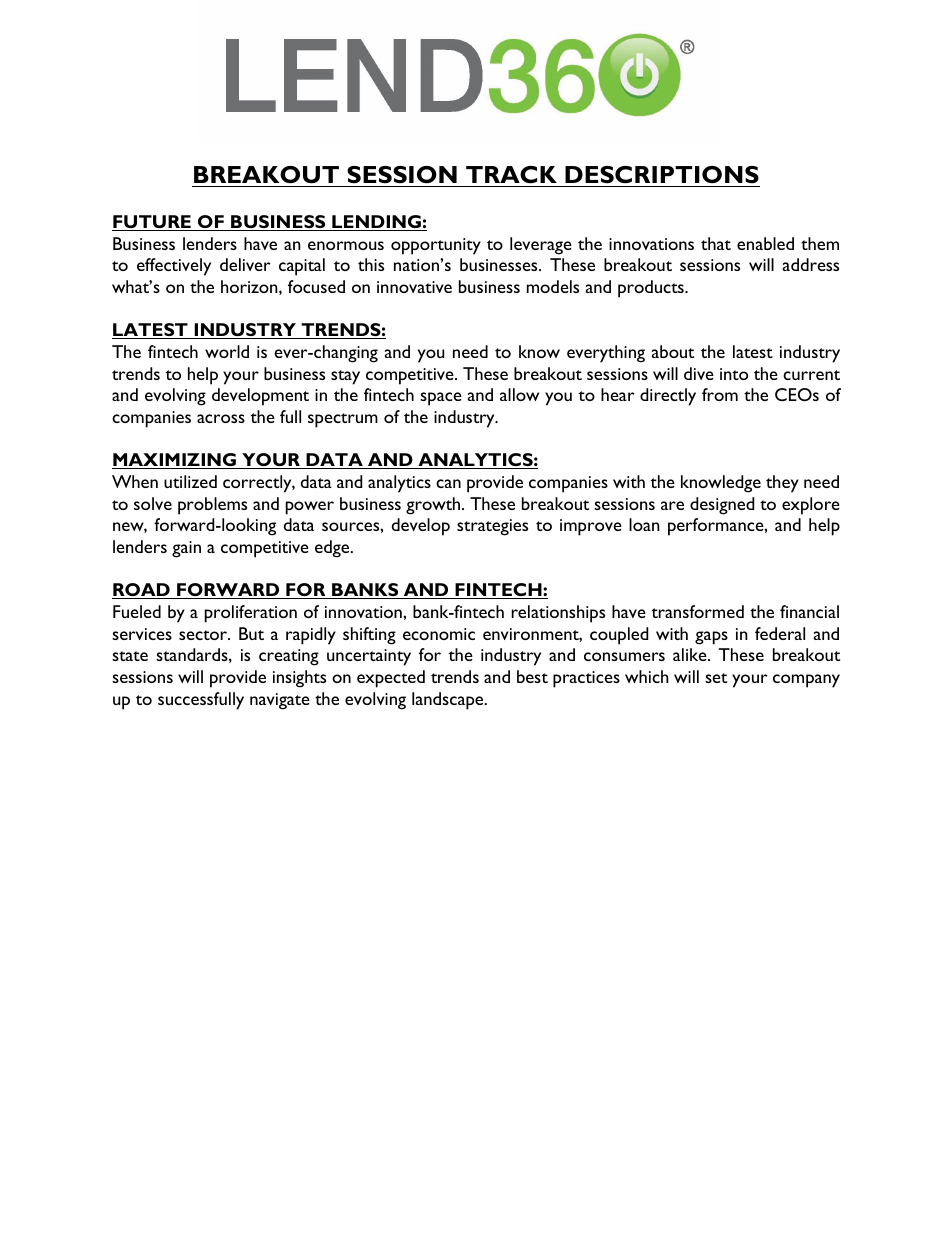 The width and height of the page is (952, 1233). I want to click on set, so click(716, 678).
